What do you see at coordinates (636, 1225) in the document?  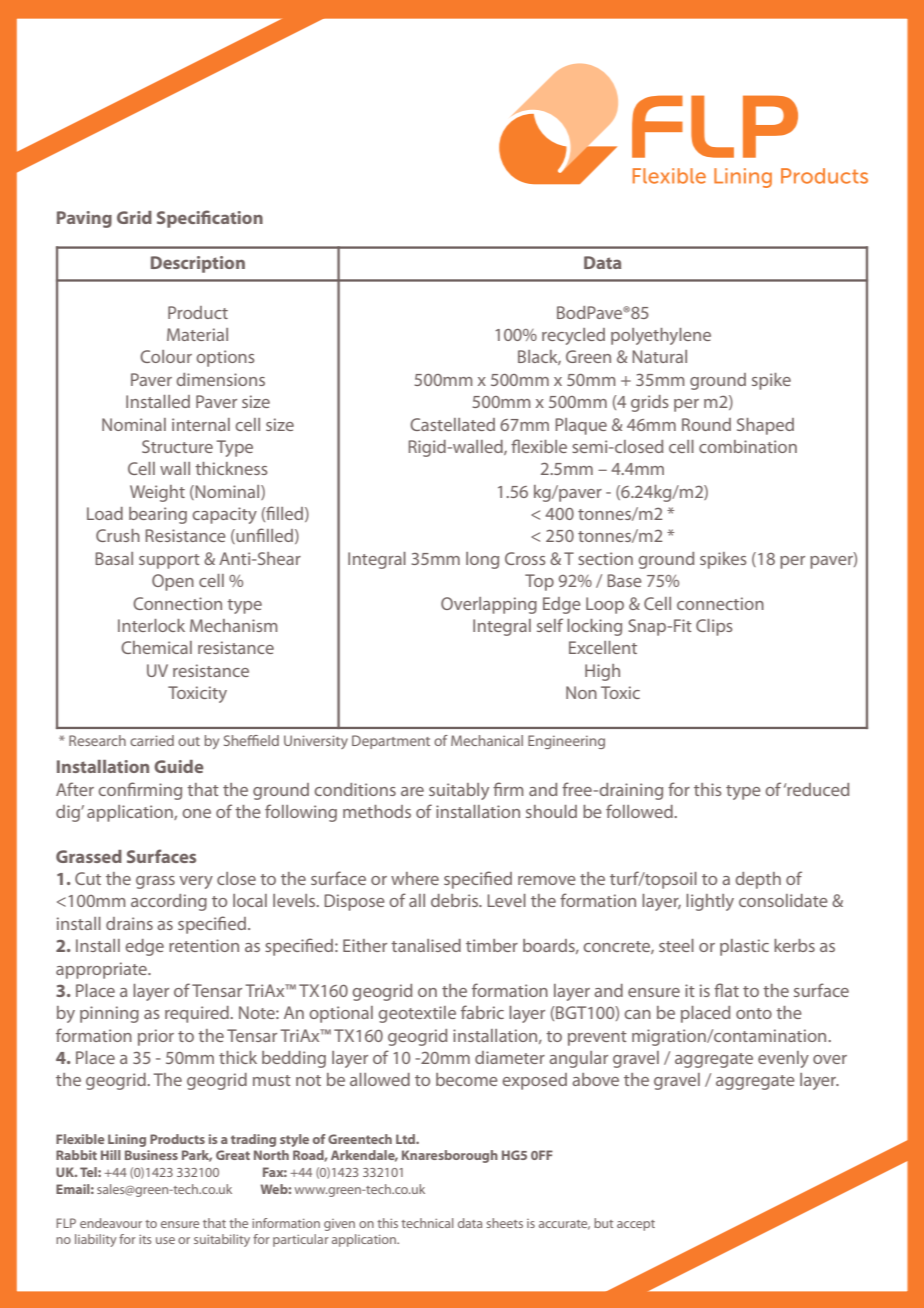 I see `accept` at bounding box center [636, 1225].
